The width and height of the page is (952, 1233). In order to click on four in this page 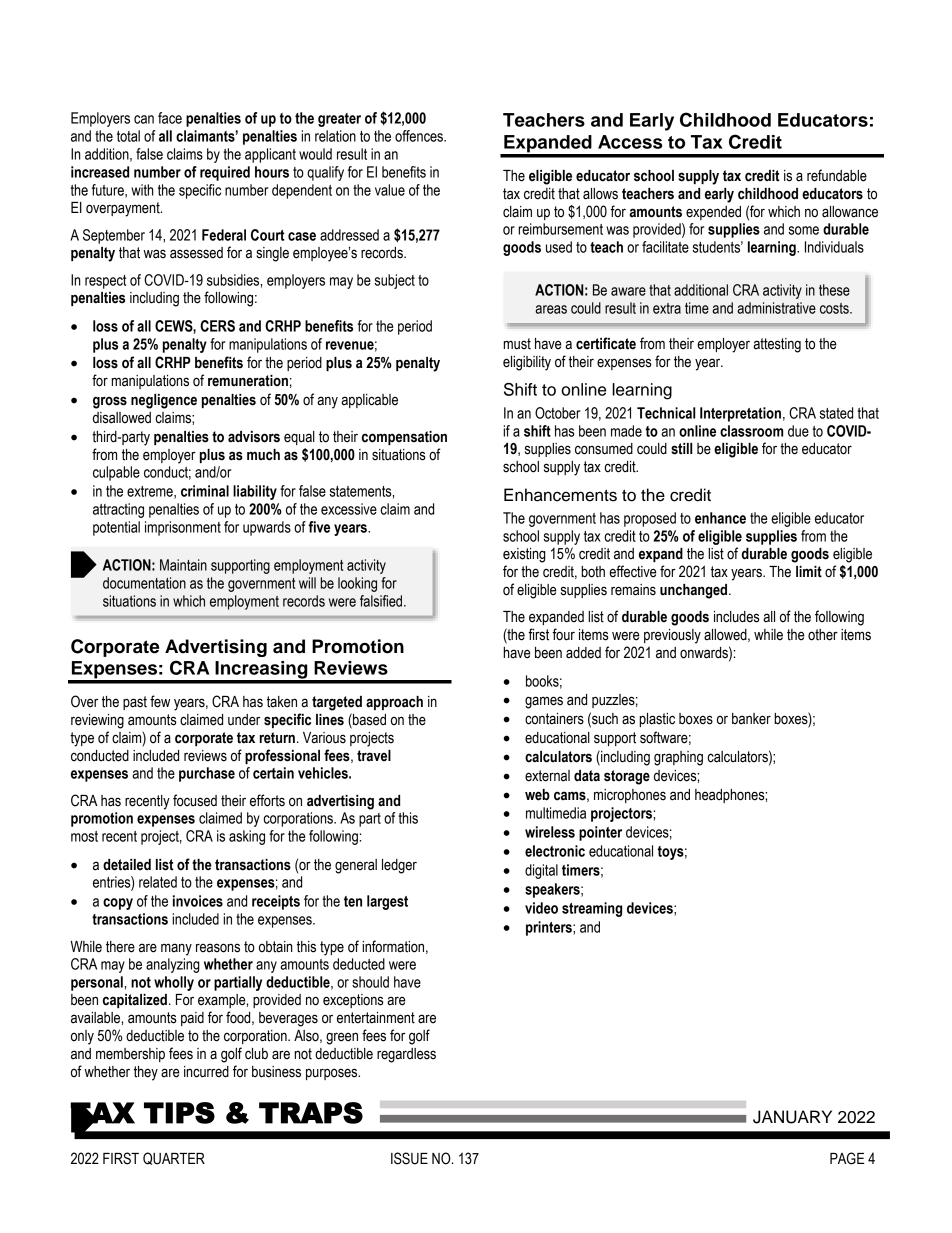, I will do `click(563, 634)`.
